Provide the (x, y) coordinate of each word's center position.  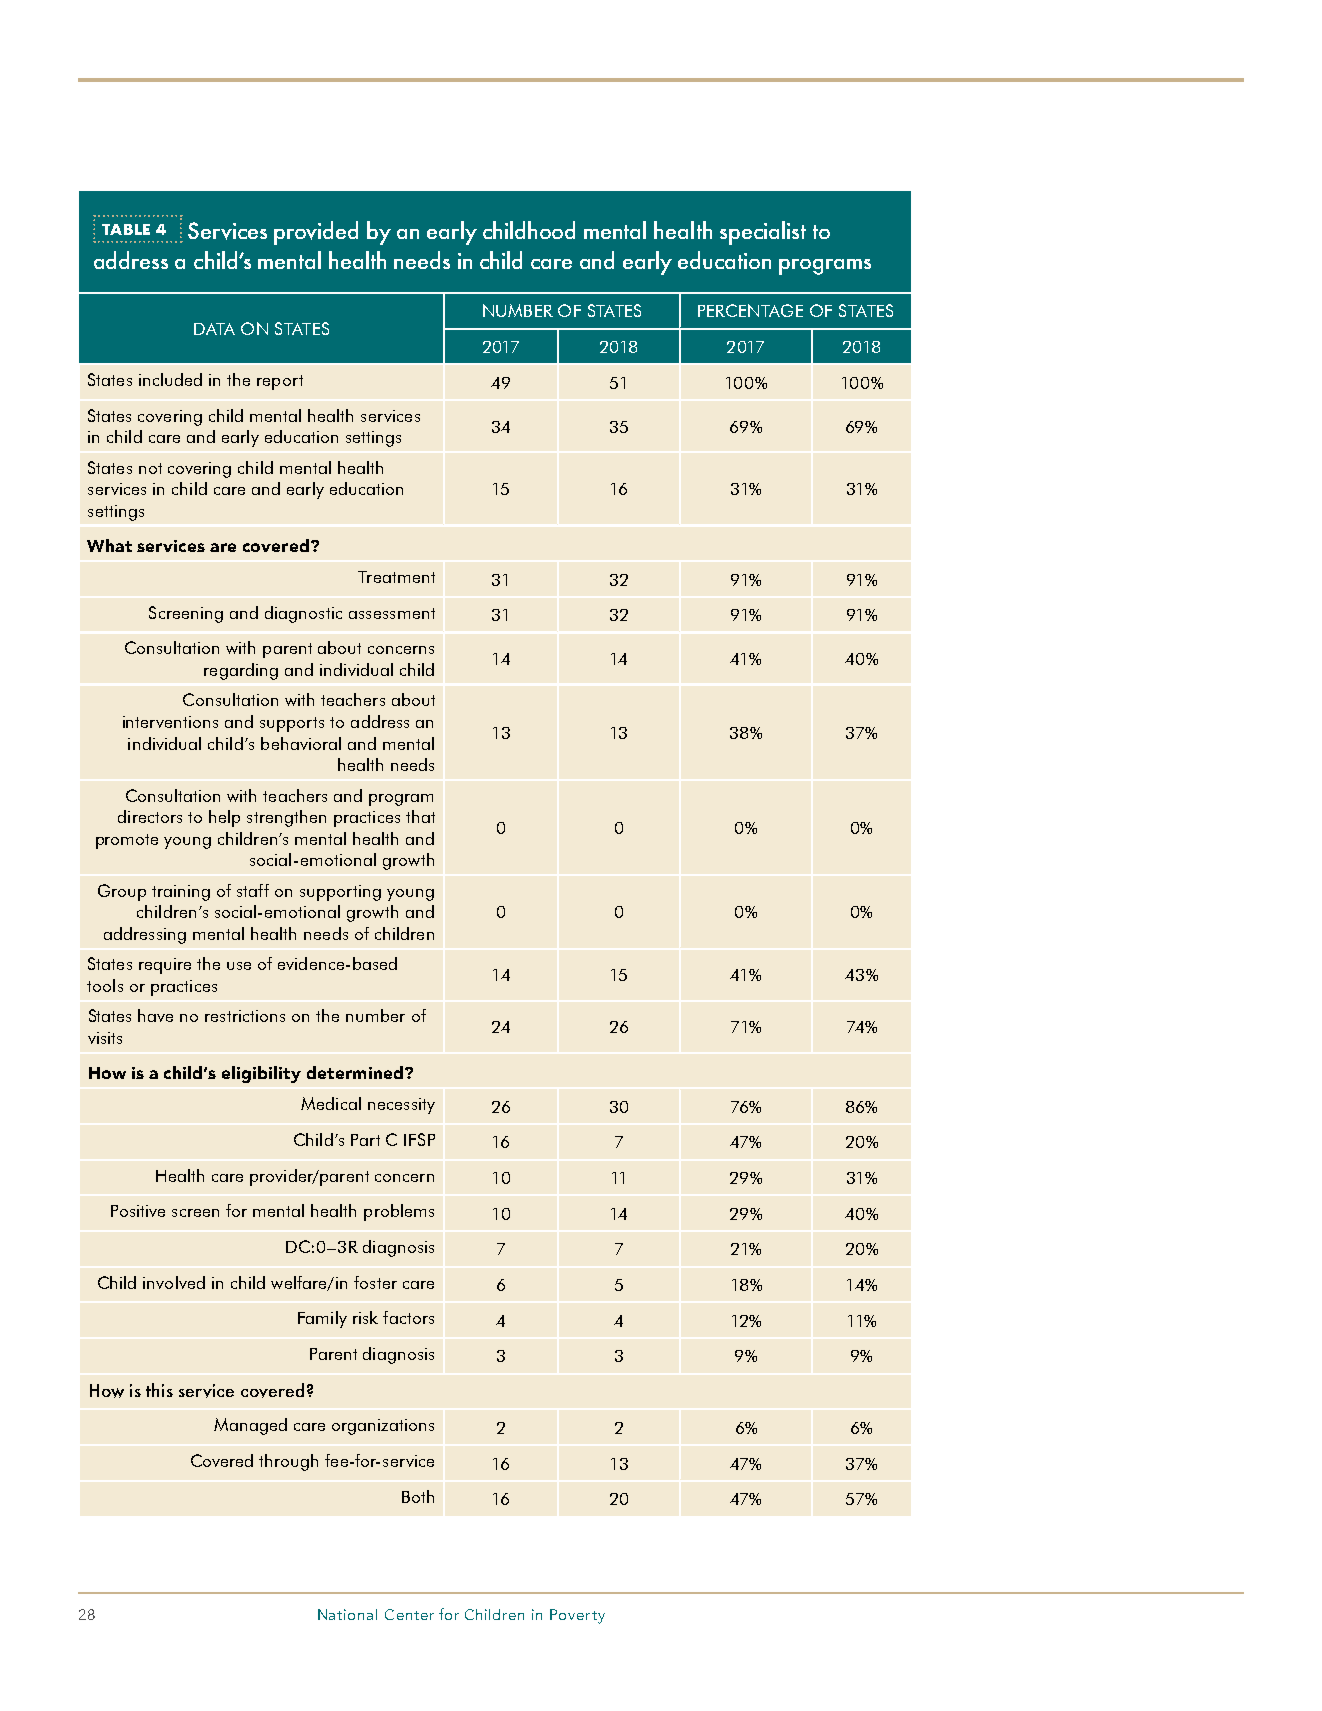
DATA (214, 329)
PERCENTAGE (750, 310)
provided (316, 233)
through (288, 1462)
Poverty (577, 1616)
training (181, 893)
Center (409, 1614)
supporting (340, 893)
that (420, 816)
